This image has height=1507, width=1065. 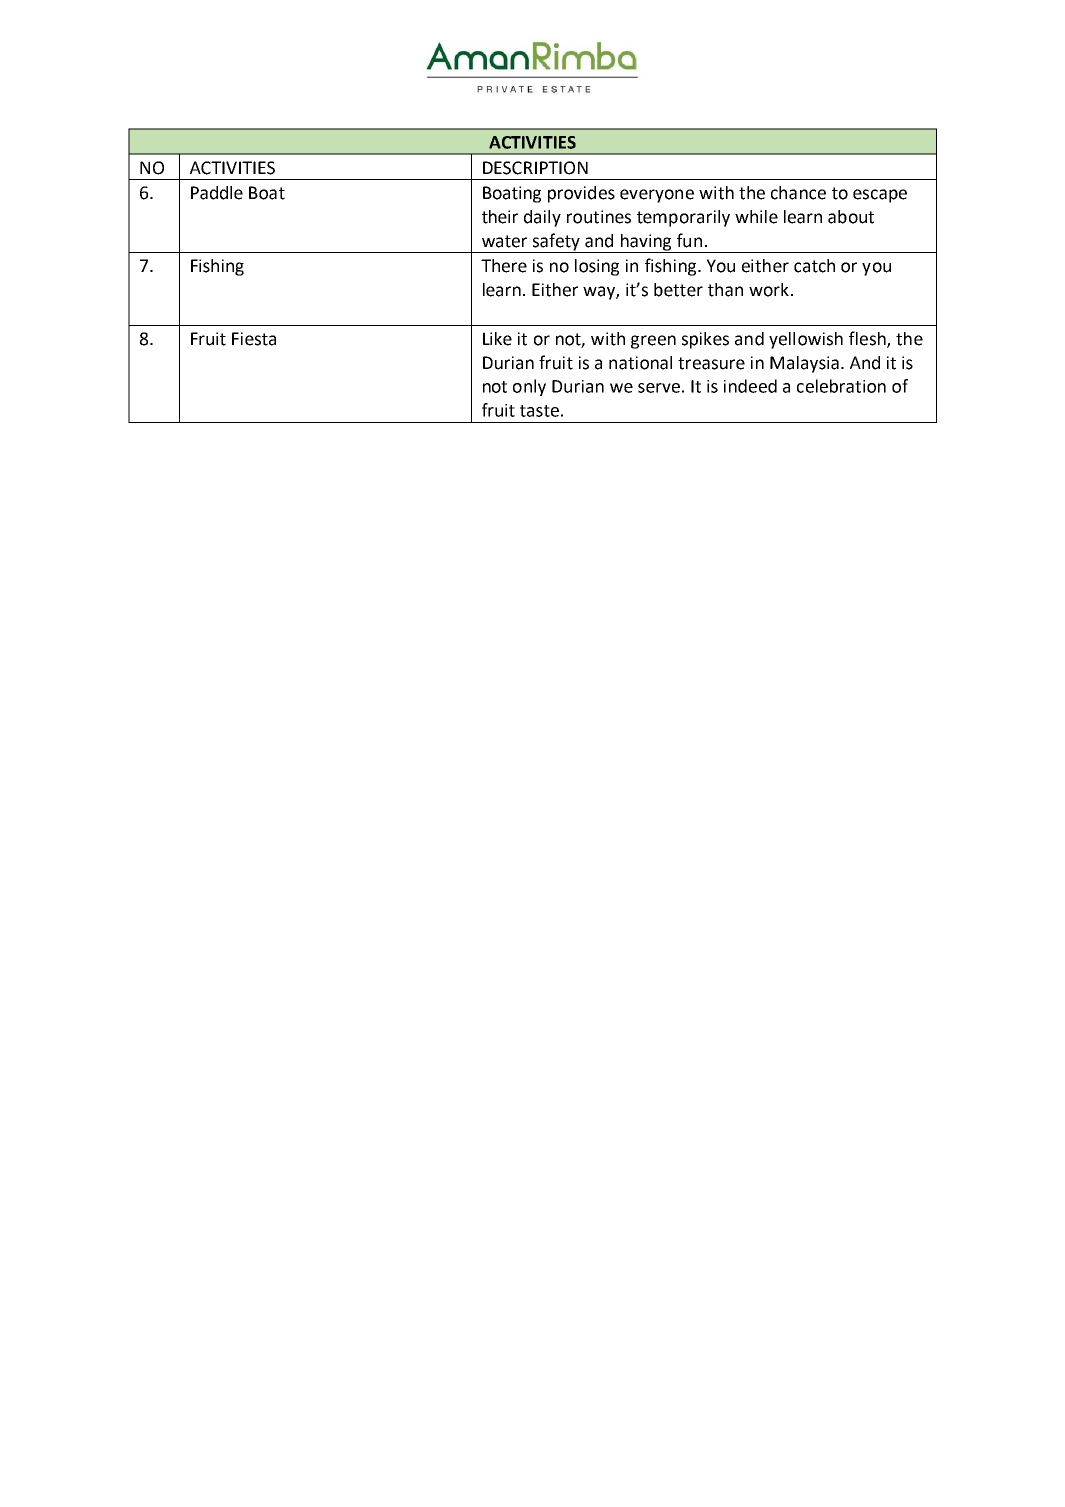 I want to click on celebration, so click(x=841, y=386).
